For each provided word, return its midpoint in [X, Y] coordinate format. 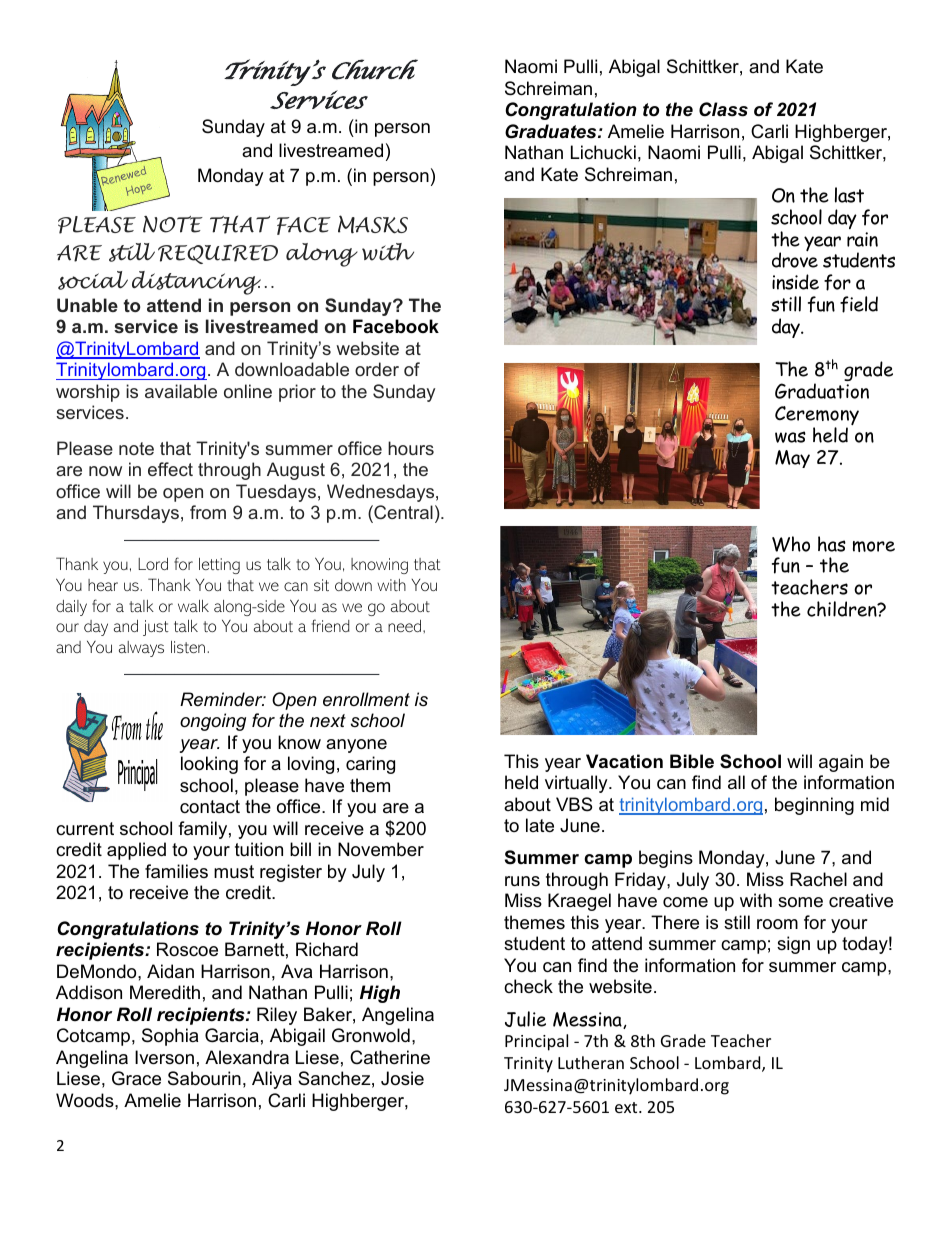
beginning [814, 806]
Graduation [822, 391]
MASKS [373, 224]
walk [193, 606]
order [377, 369]
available [181, 391]
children [843, 609]
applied [136, 851]
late [540, 825]
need [404, 626]
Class [723, 109]
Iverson [164, 1057]
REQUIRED [218, 254]
